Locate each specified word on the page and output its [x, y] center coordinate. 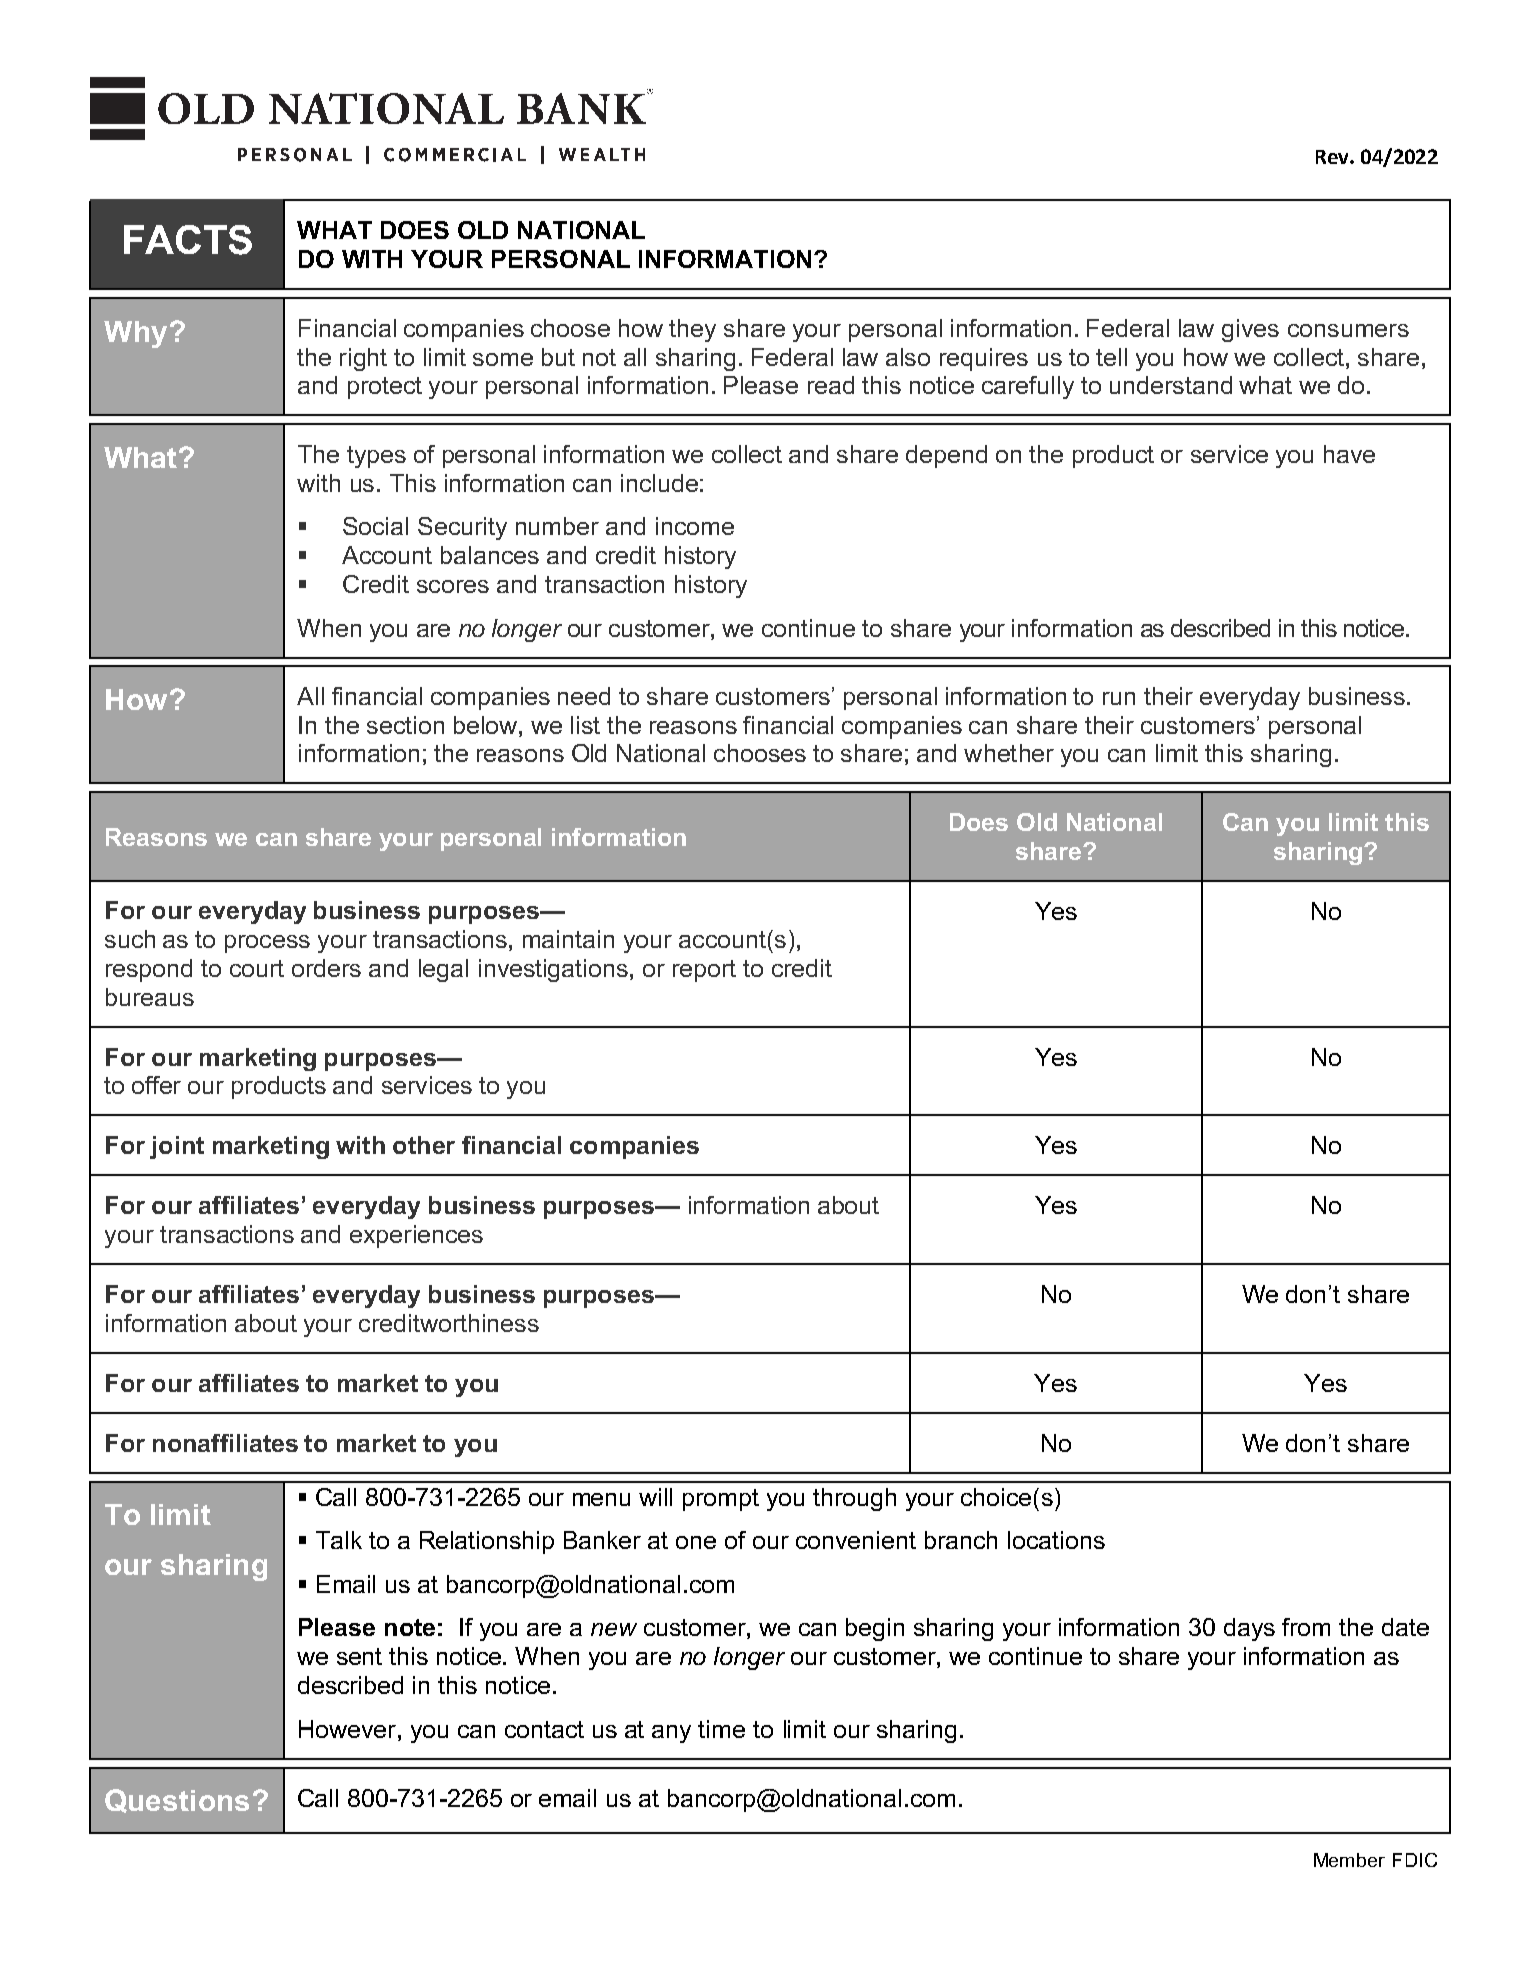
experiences [416, 1236]
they [692, 330]
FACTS [188, 240]
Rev [1333, 157]
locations [1056, 1540]
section [405, 725]
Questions [177, 1801]
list [585, 725]
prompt [721, 1500]
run [1119, 698]
